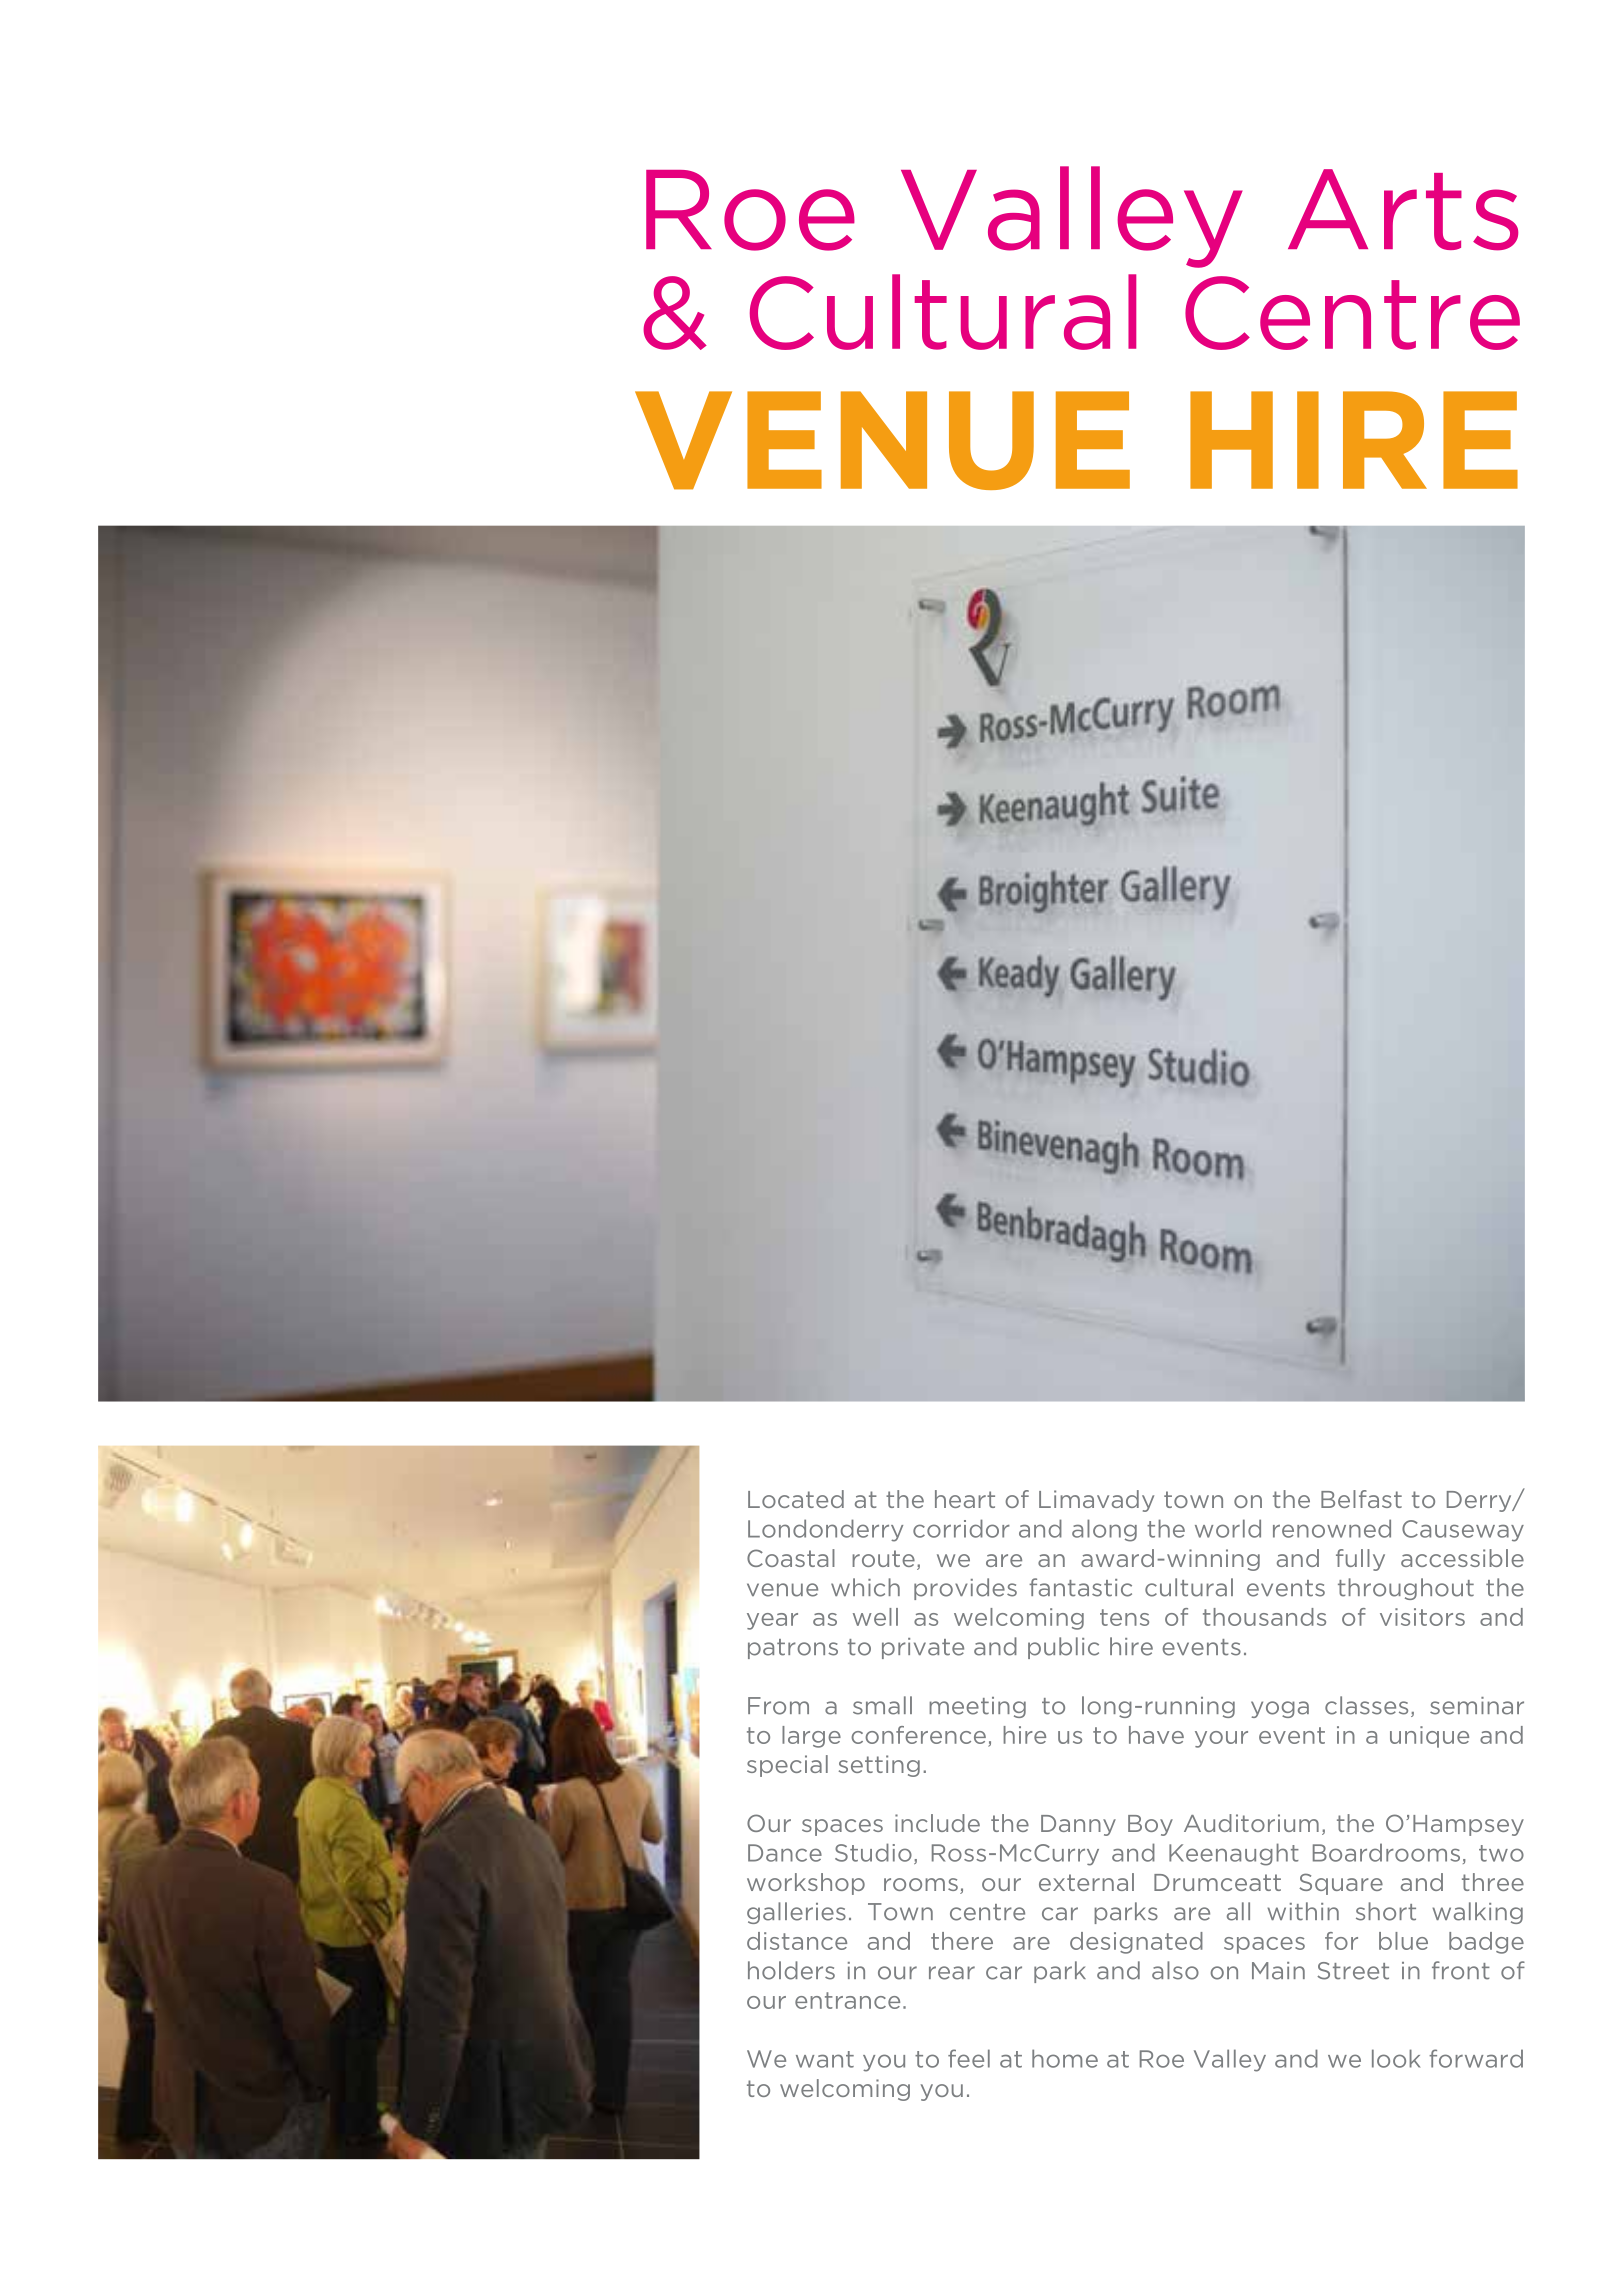  I want to click on accessible, so click(1462, 1558).
